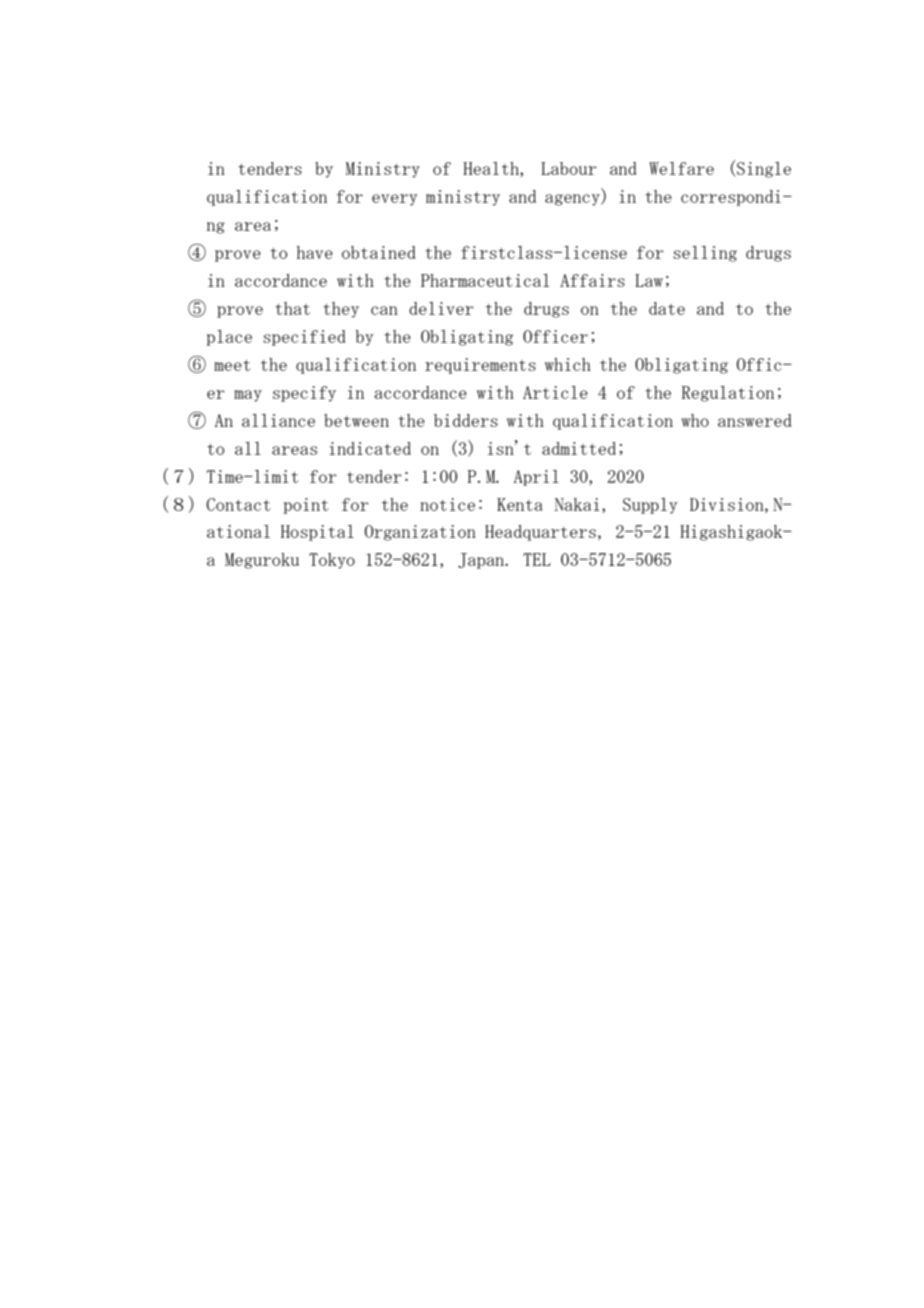 The height and width of the screenshot is (1308, 924). I want to click on every, so click(394, 200).
